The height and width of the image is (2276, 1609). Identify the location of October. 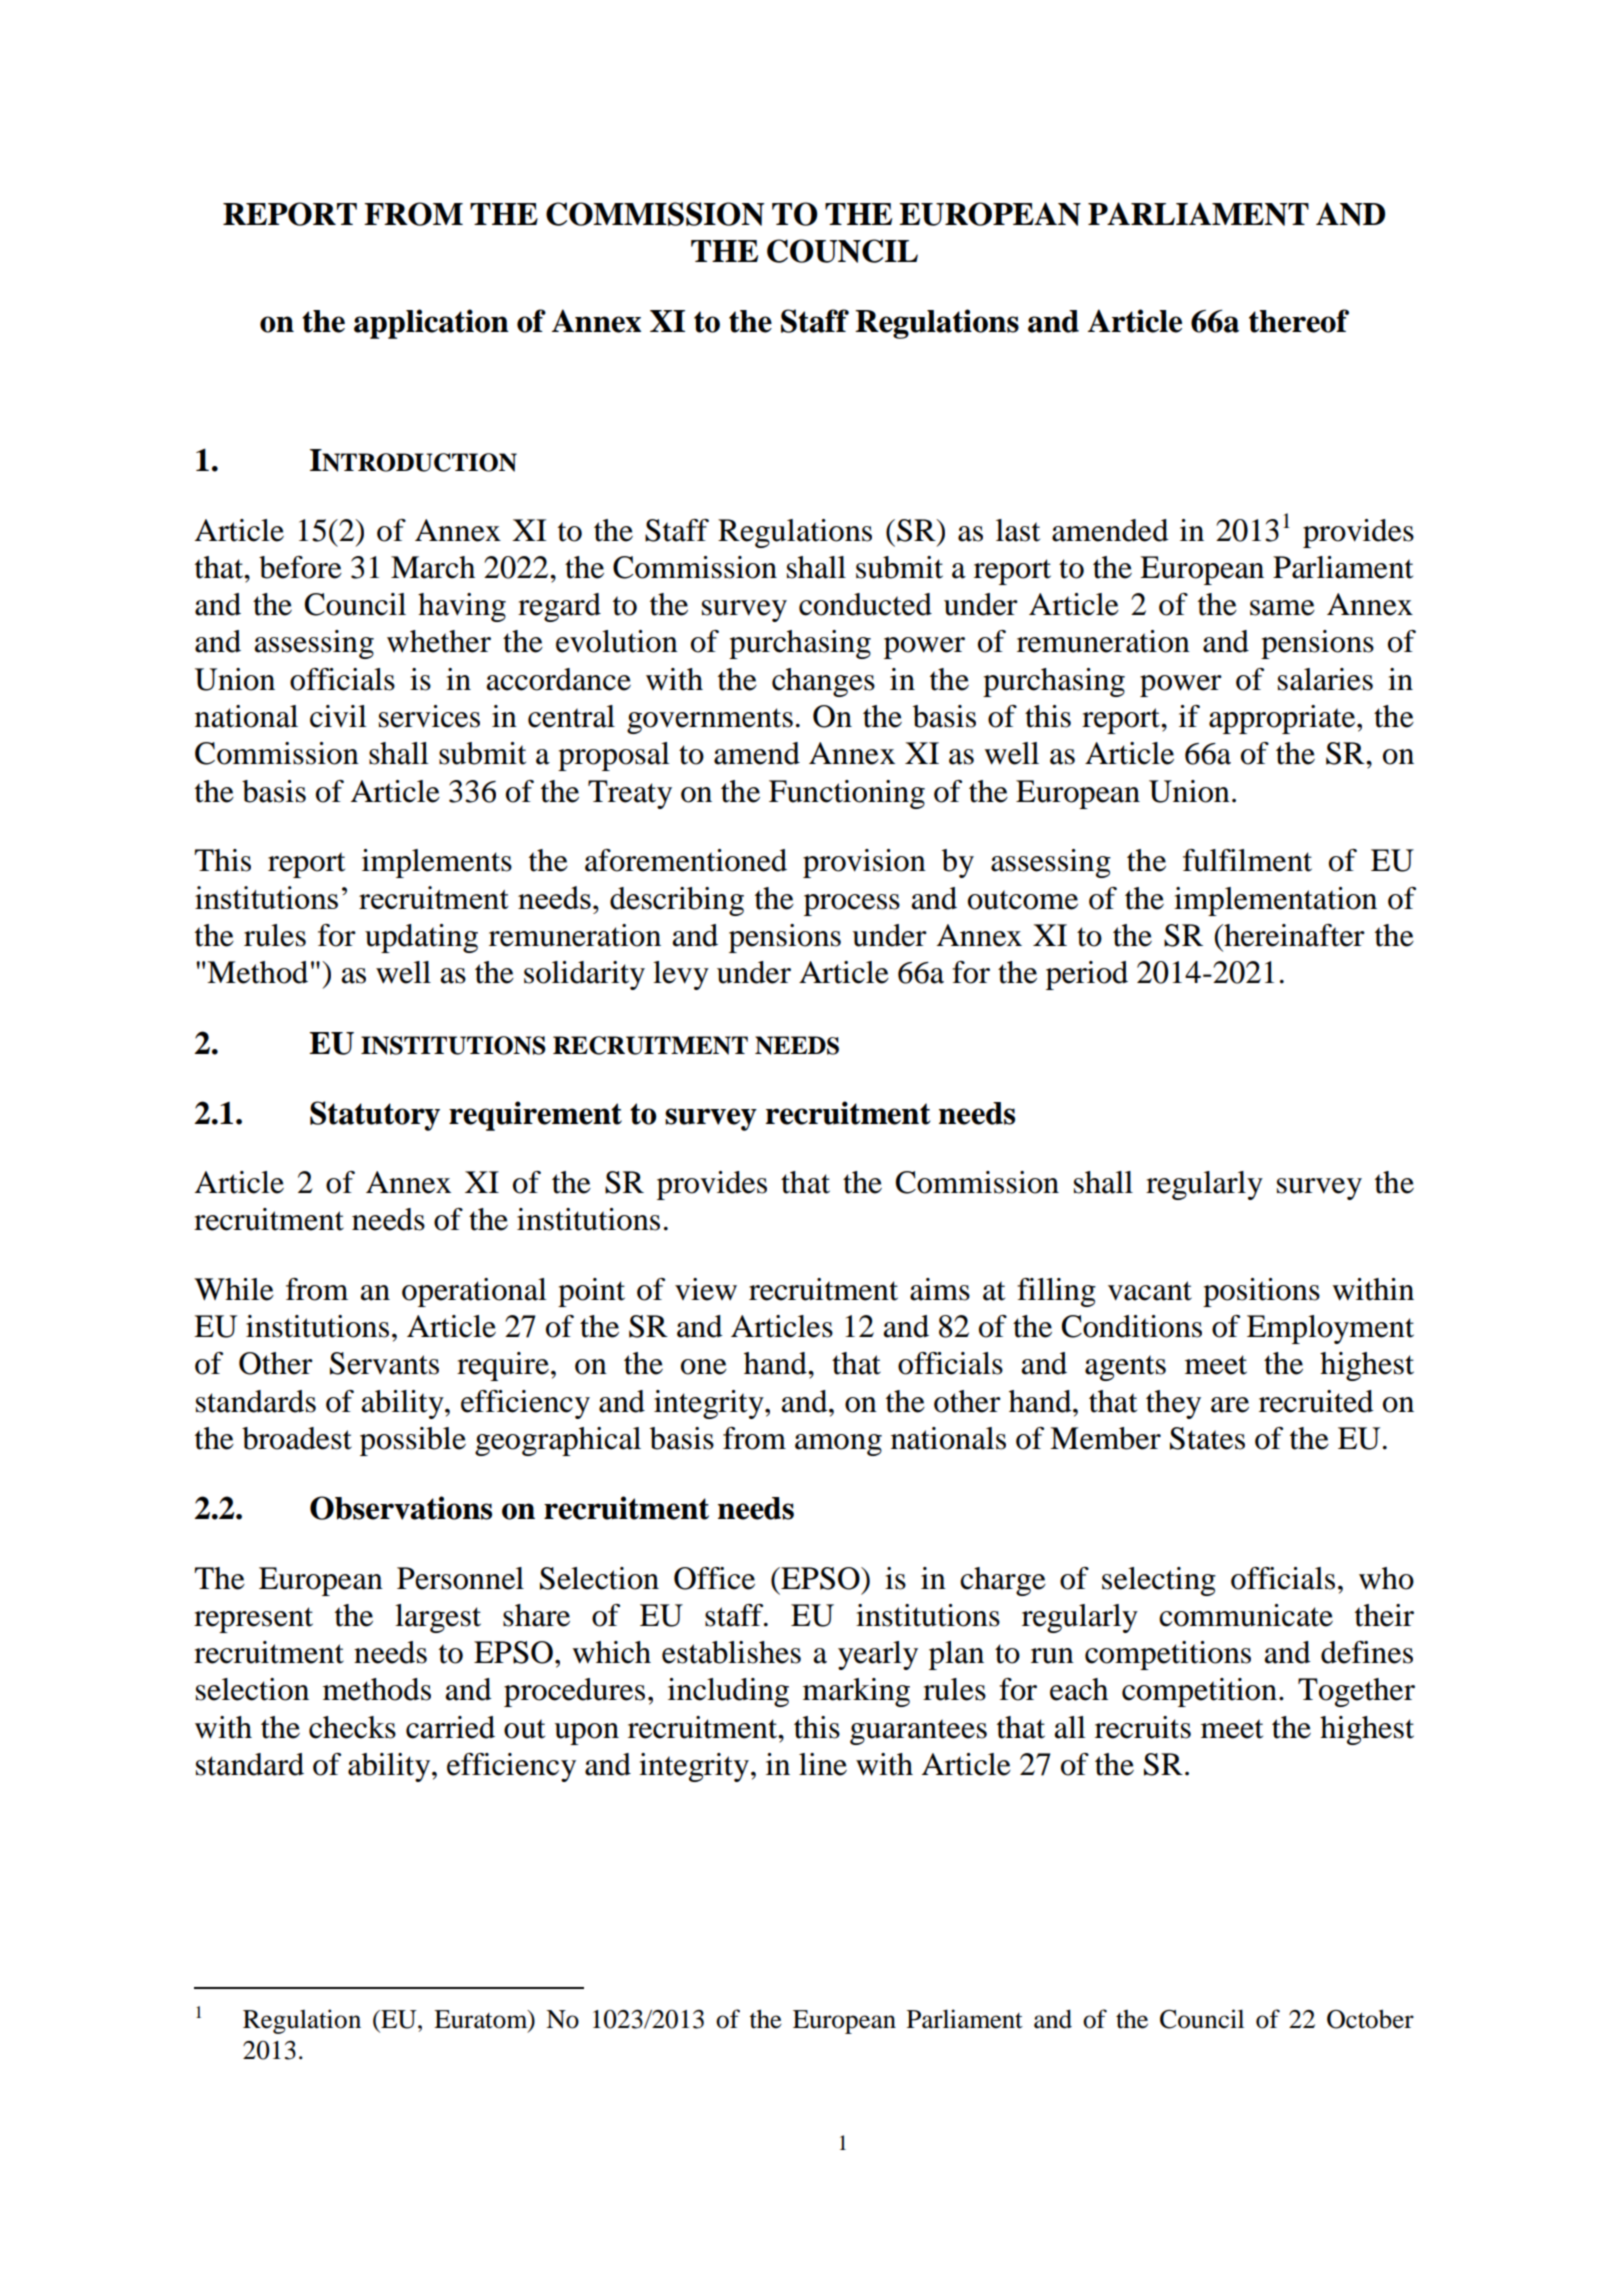
(1370, 2019).
